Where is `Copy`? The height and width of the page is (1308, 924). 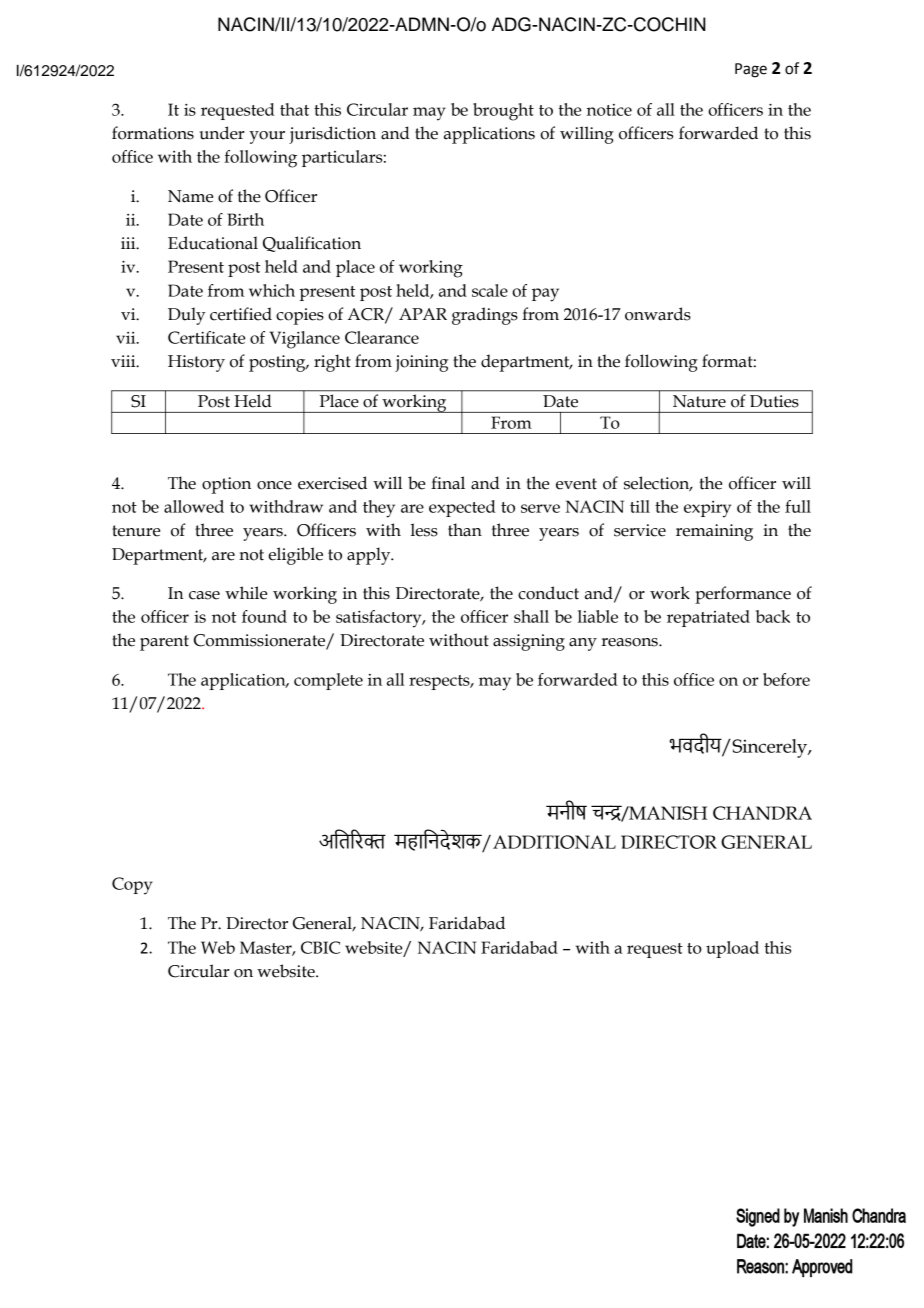
Copy is located at coordinates (132, 886).
